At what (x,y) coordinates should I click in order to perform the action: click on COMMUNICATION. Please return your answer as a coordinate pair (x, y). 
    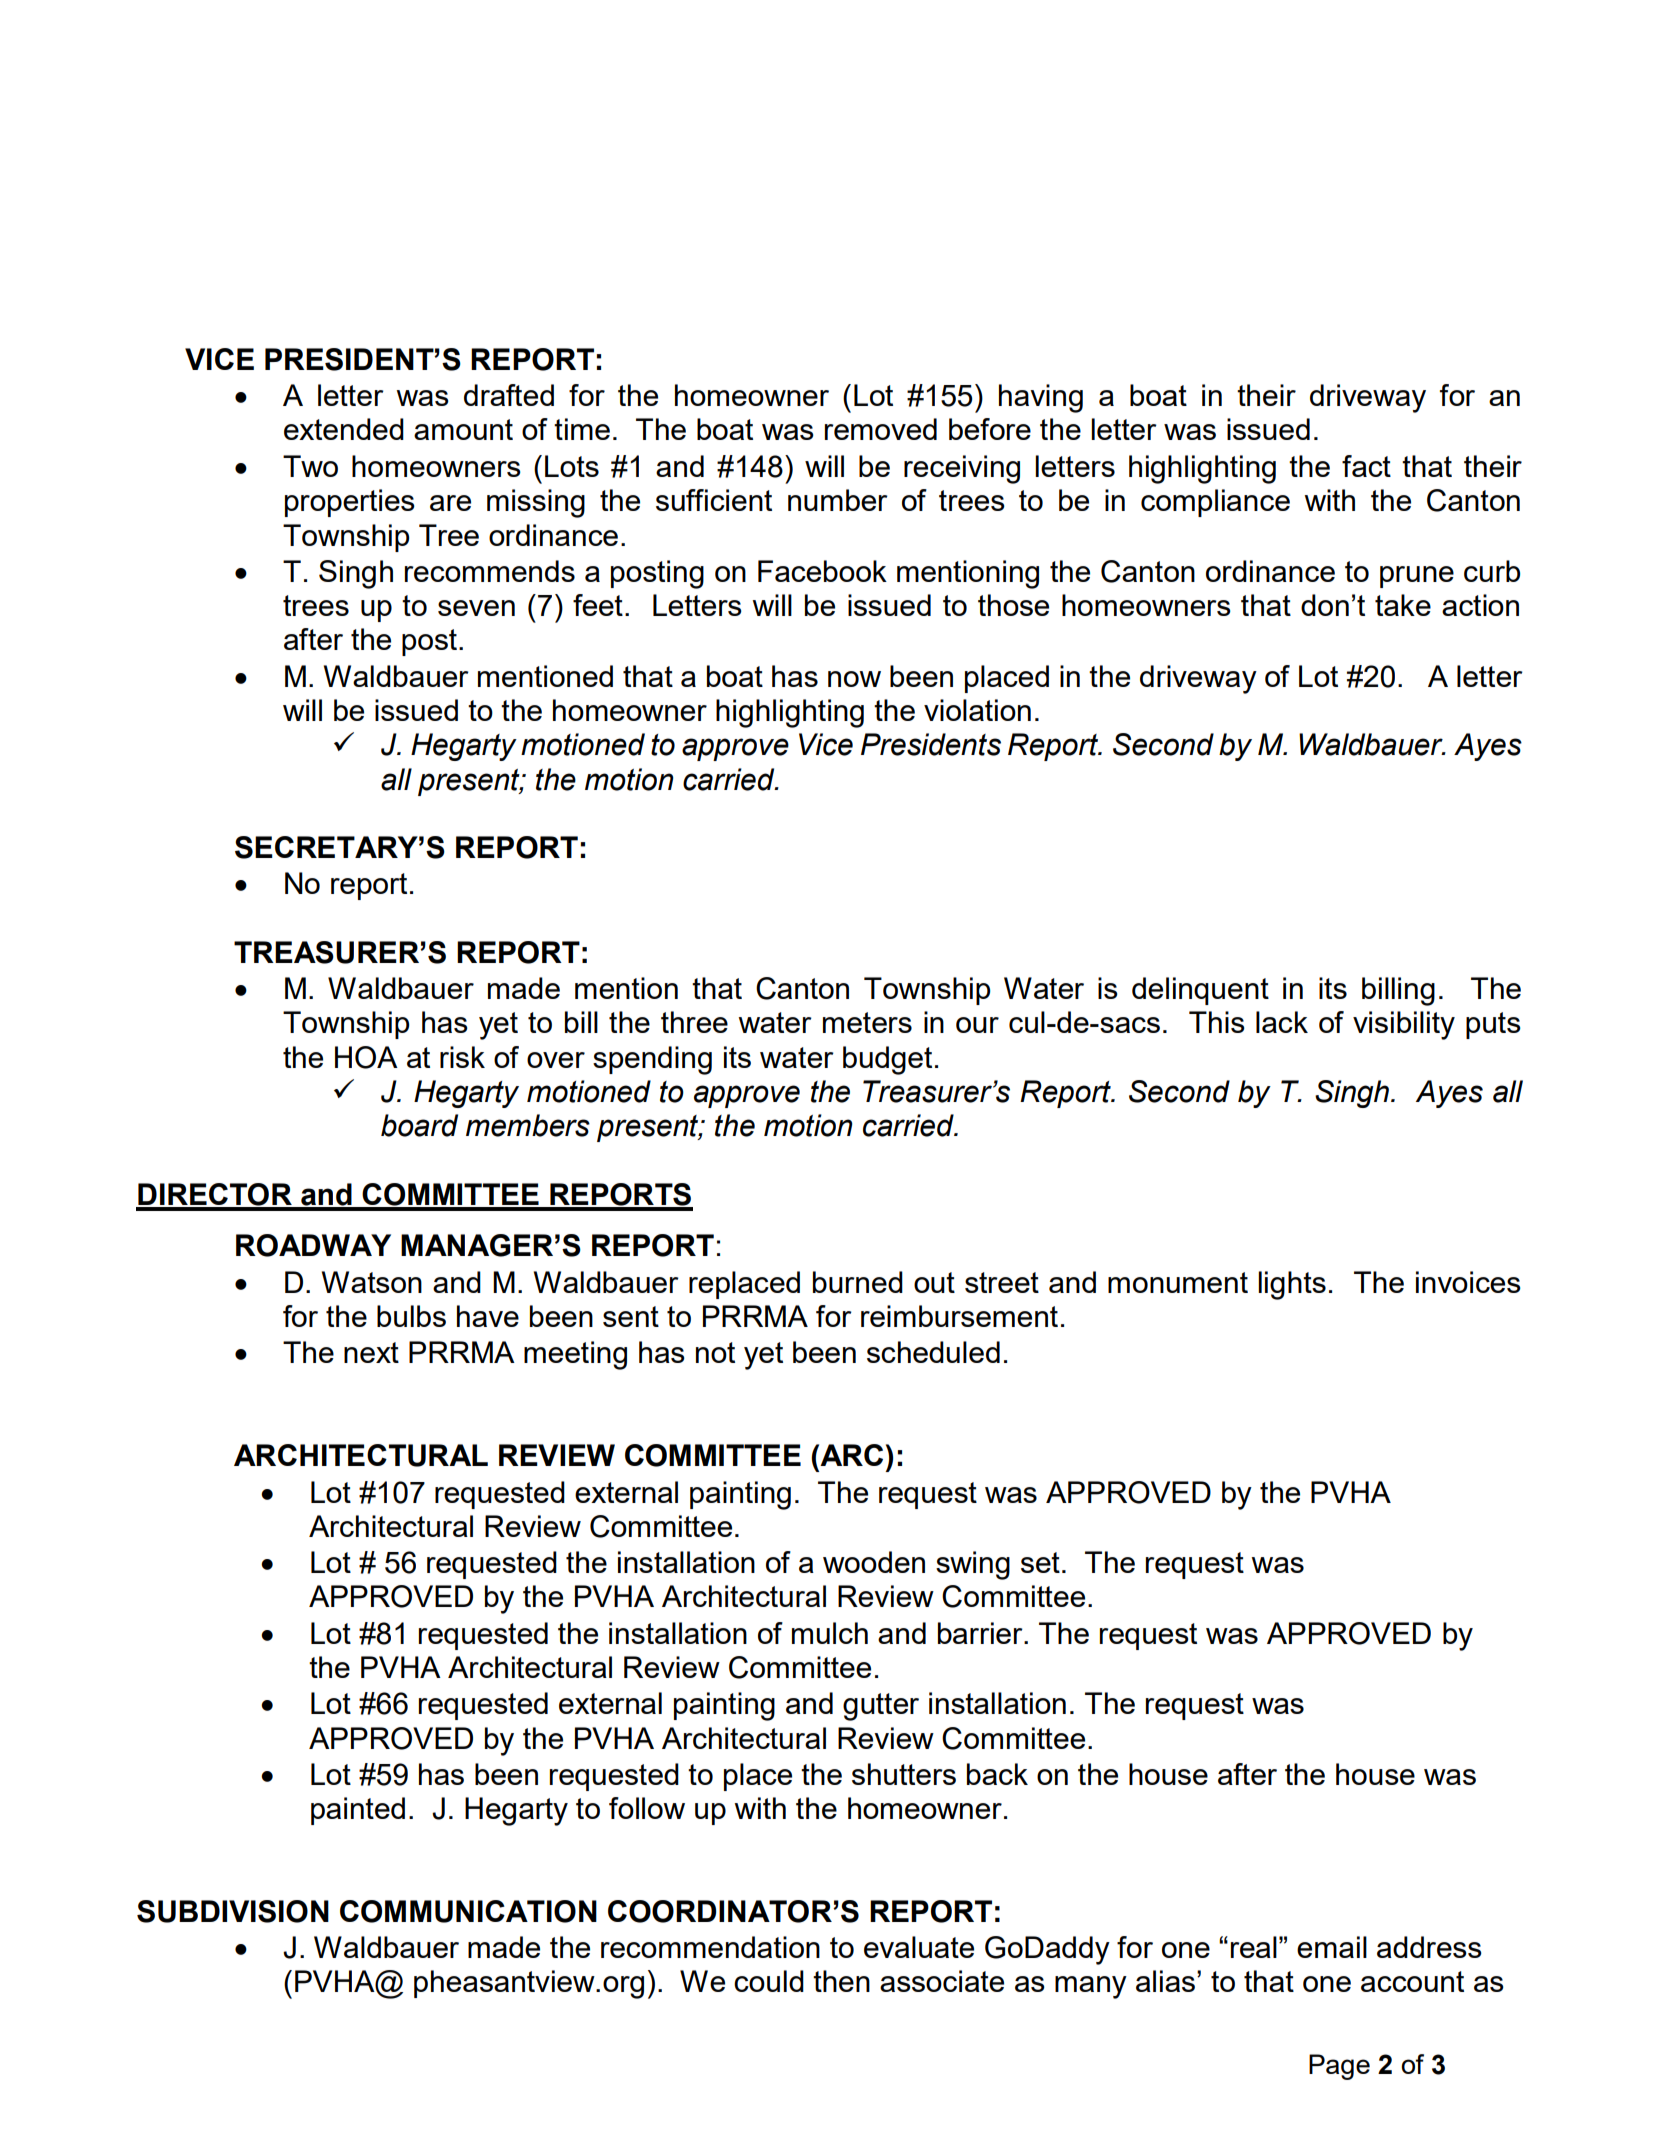
    Looking at the image, I should click on (468, 1911).
